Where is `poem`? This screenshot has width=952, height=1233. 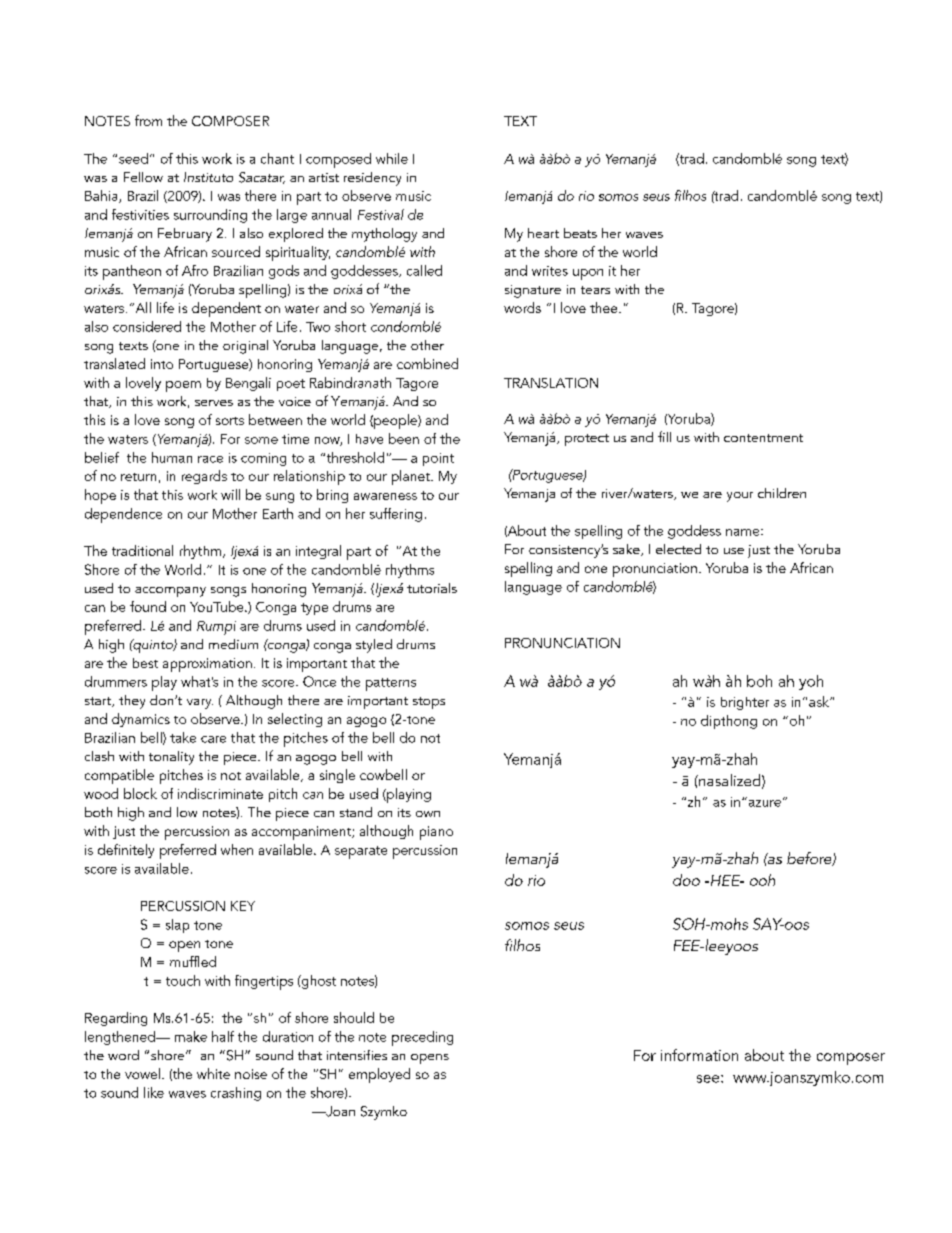
poem is located at coordinates (183, 386).
